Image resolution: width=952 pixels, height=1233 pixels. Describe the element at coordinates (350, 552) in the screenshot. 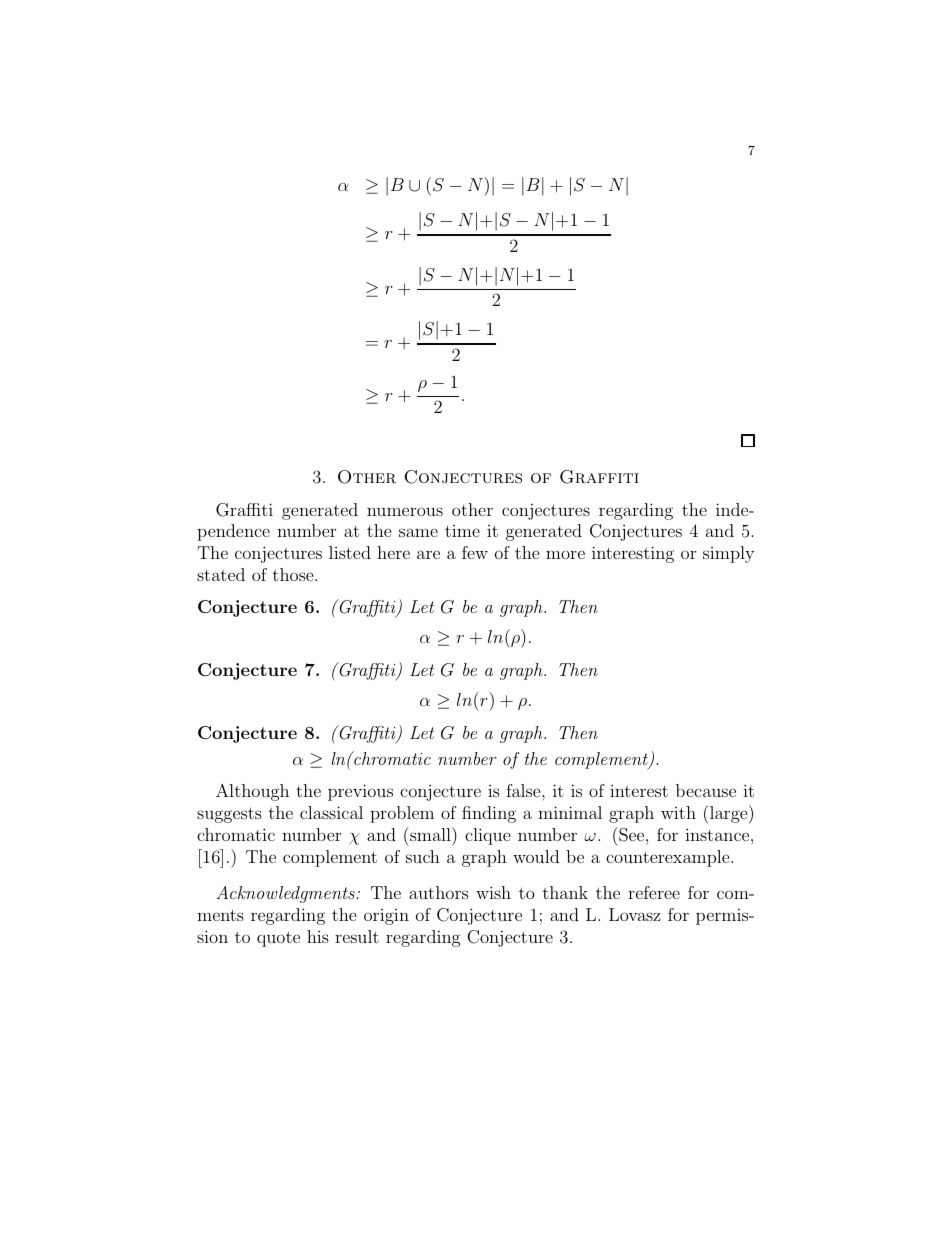

I see `listed` at that location.
